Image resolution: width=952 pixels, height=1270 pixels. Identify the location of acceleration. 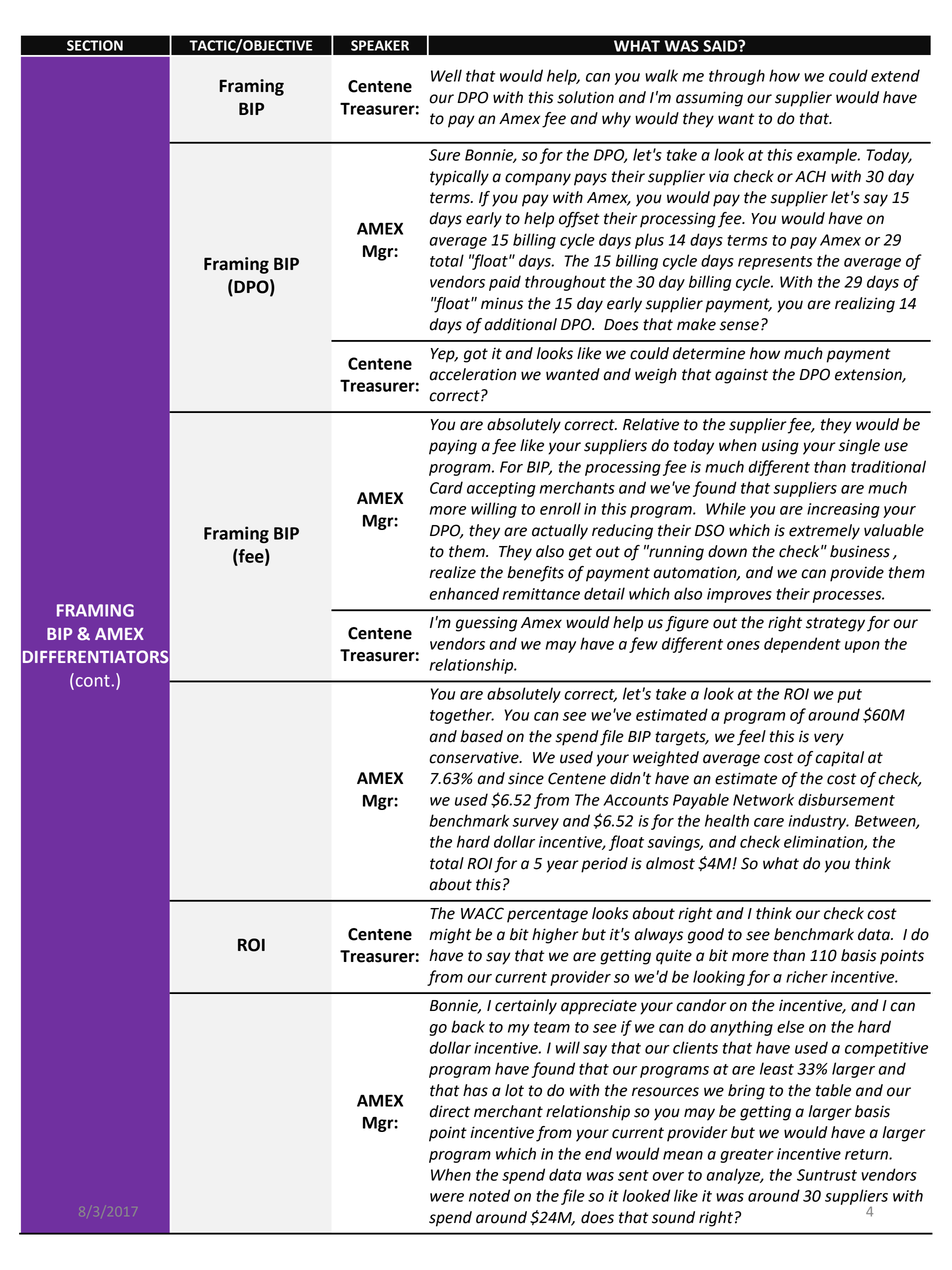
(472, 374).
